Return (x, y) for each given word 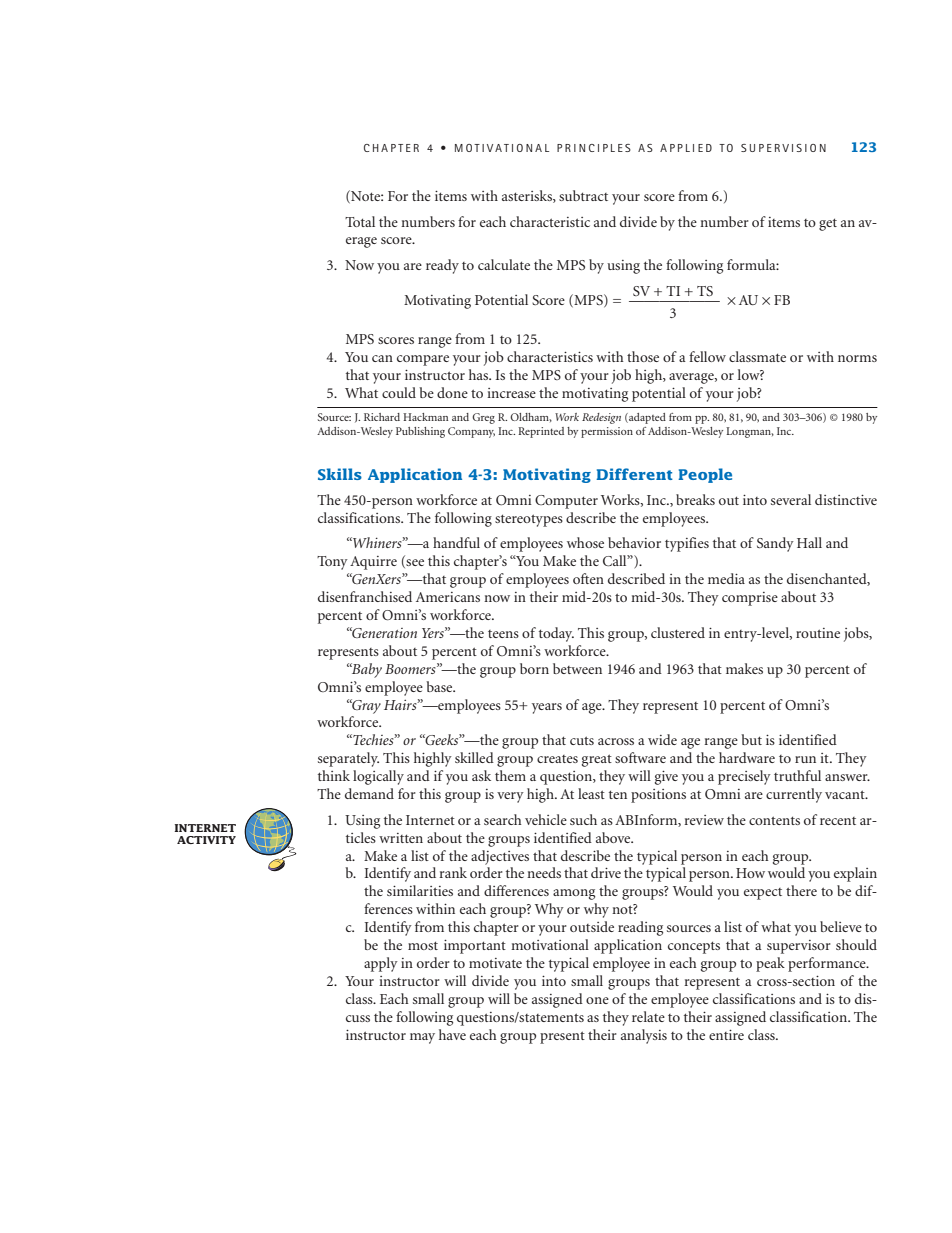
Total (360, 221)
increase (511, 393)
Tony (332, 563)
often (588, 578)
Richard (382, 417)
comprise (750, 599)
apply (381, 964)
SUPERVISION (783, 148)
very (510, 797)
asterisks (528, 196)
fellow (707, 356)
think (334, 775)
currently (794, 795)
